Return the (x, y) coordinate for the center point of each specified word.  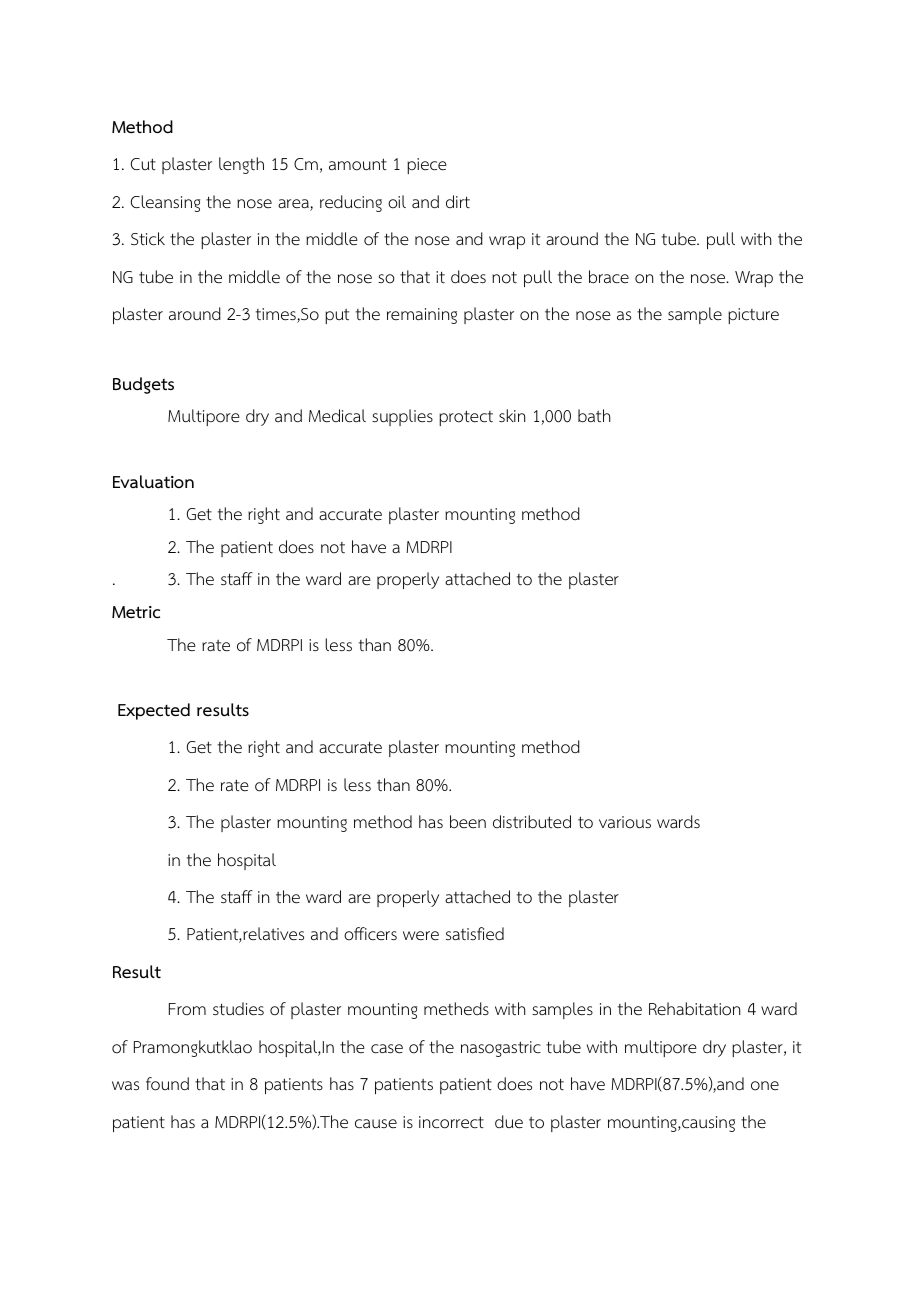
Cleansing (165, 203)
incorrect (451, 1122)
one (765, 1086)
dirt (458, 202)
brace (609, 276)
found (167, 1084)
